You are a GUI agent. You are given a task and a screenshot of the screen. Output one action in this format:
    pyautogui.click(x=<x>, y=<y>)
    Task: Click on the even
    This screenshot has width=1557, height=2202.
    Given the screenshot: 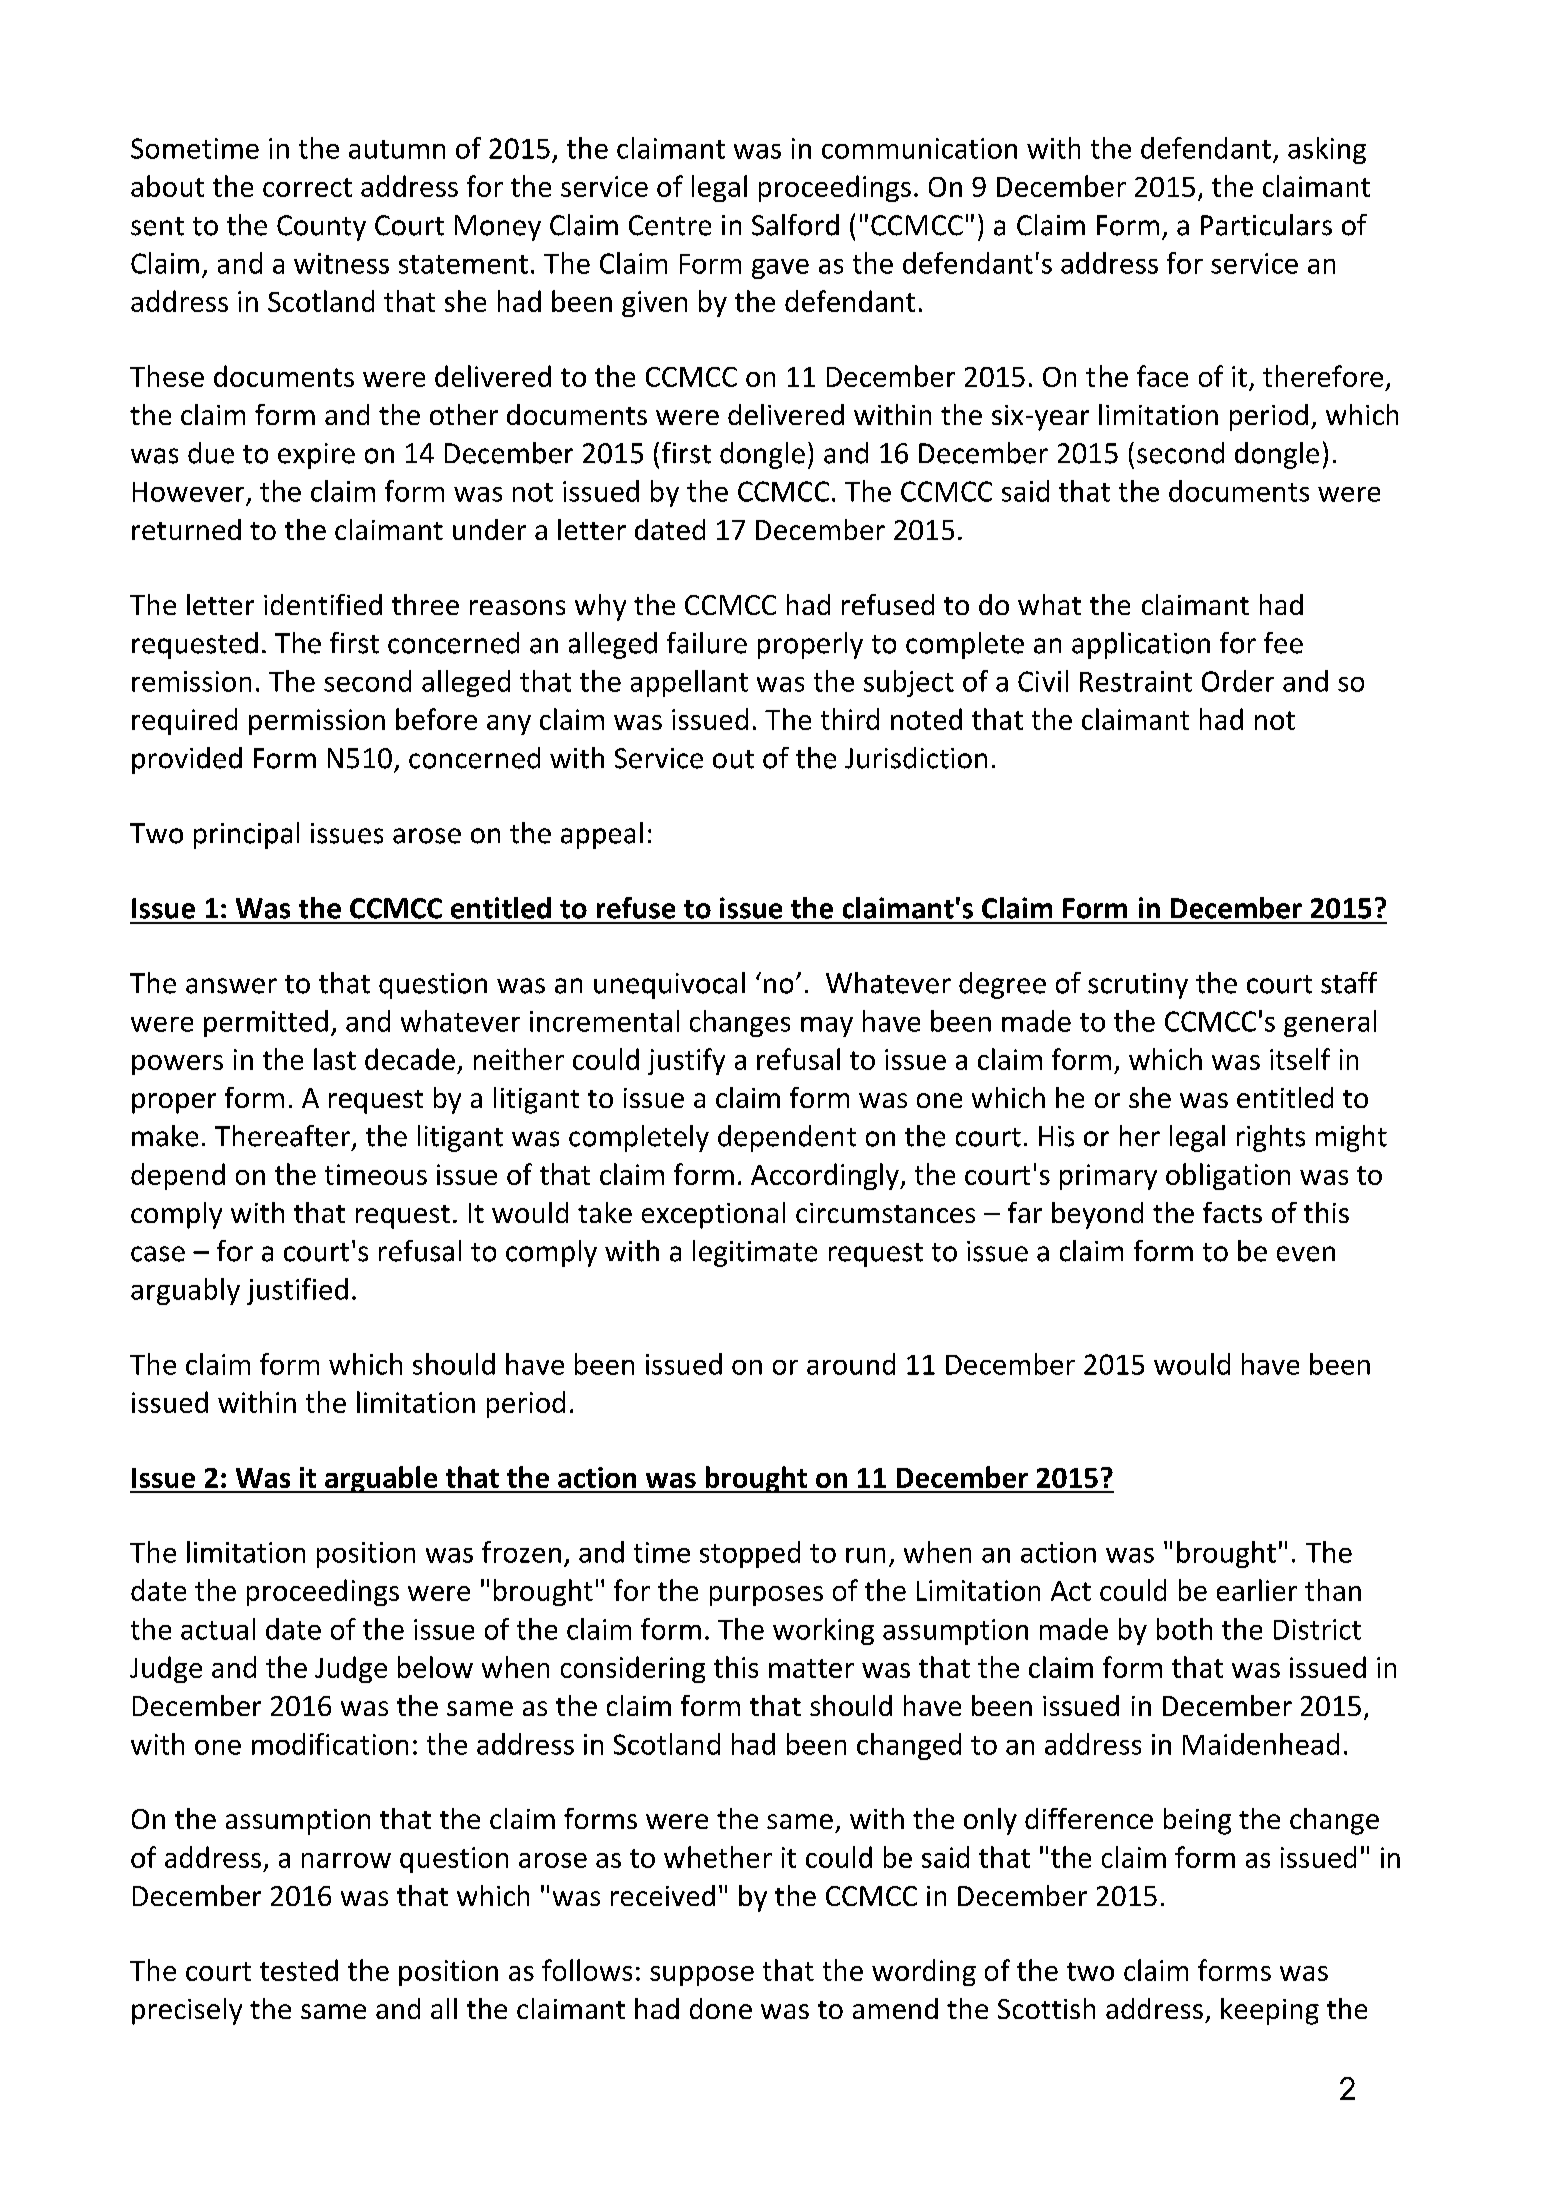 What is the action you would take?
    pyautogui.click(x=1306, y=1254)
